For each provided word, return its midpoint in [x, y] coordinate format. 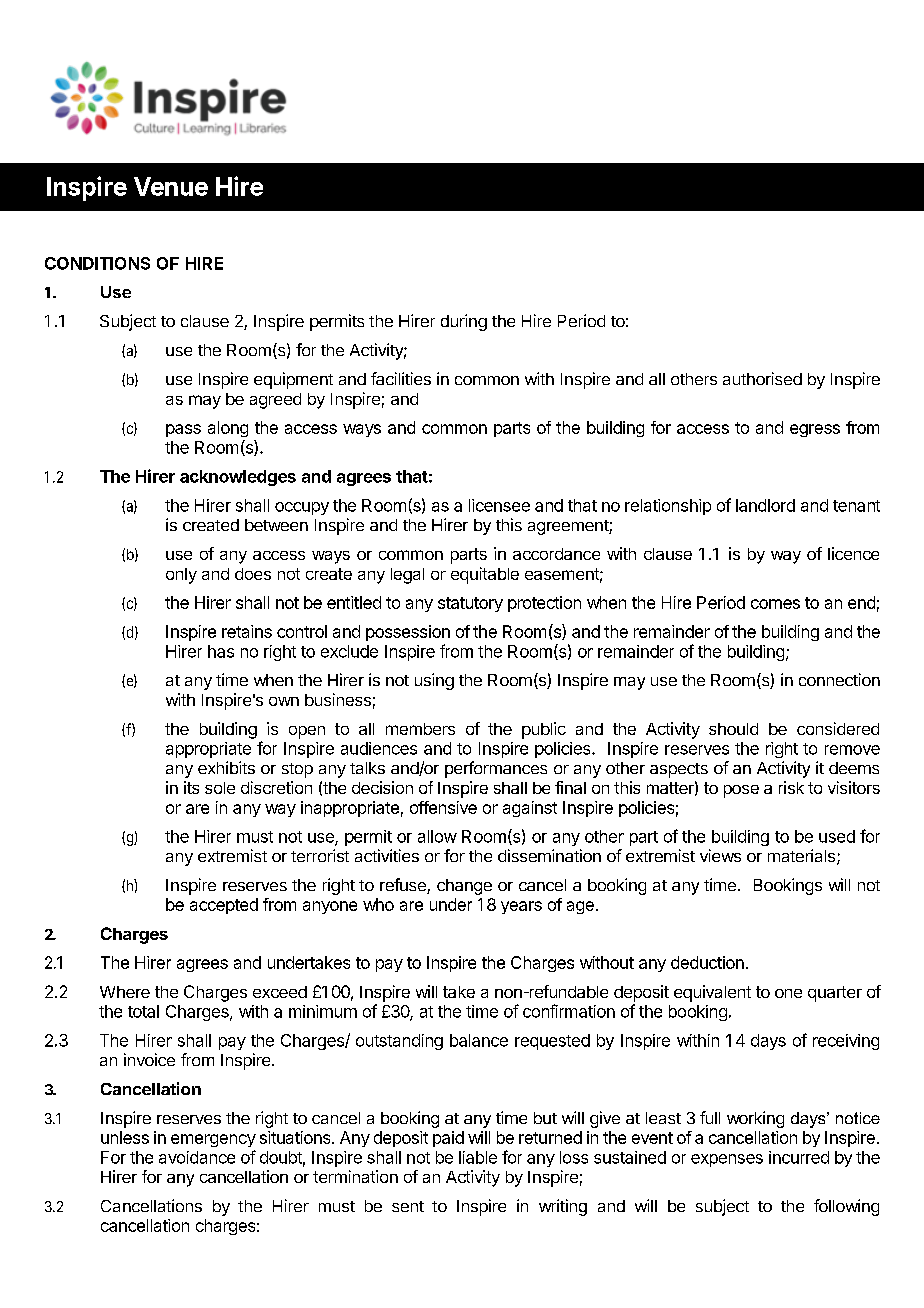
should [733, 729]
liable [478, 1157]
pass [183, 430]
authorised [762, 378]
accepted [224, 906]
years [521, 907]
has [221, 651]
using [434, 681]
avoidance [197, 1157]
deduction [707, 962]
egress [815, 430]
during [464, 322]
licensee [499, 505]
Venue [171, 186]
